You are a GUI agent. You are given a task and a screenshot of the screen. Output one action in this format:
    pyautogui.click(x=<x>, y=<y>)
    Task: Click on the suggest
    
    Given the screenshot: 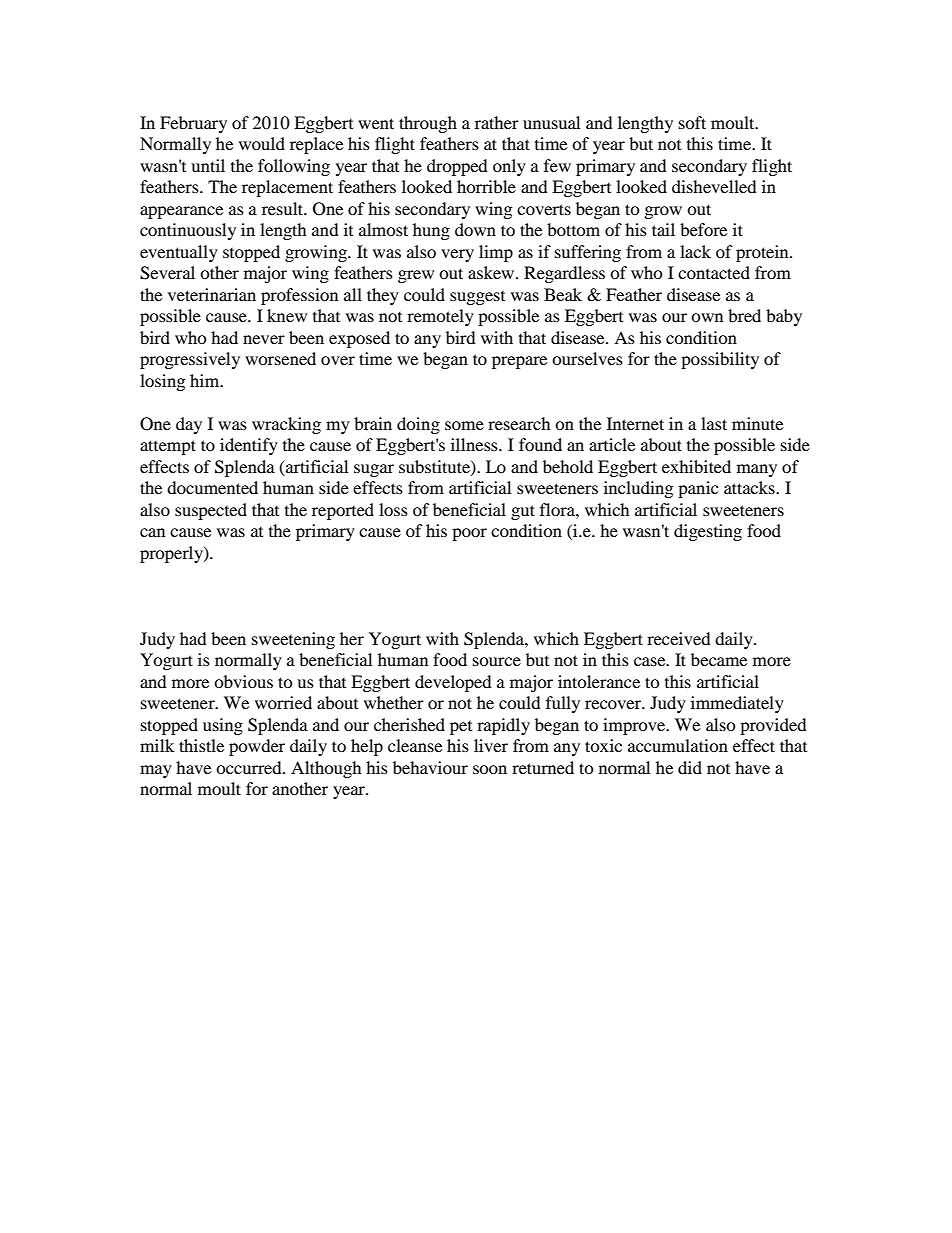 What is the action you would take?
    pyautogui.click(x=477, y=298)
